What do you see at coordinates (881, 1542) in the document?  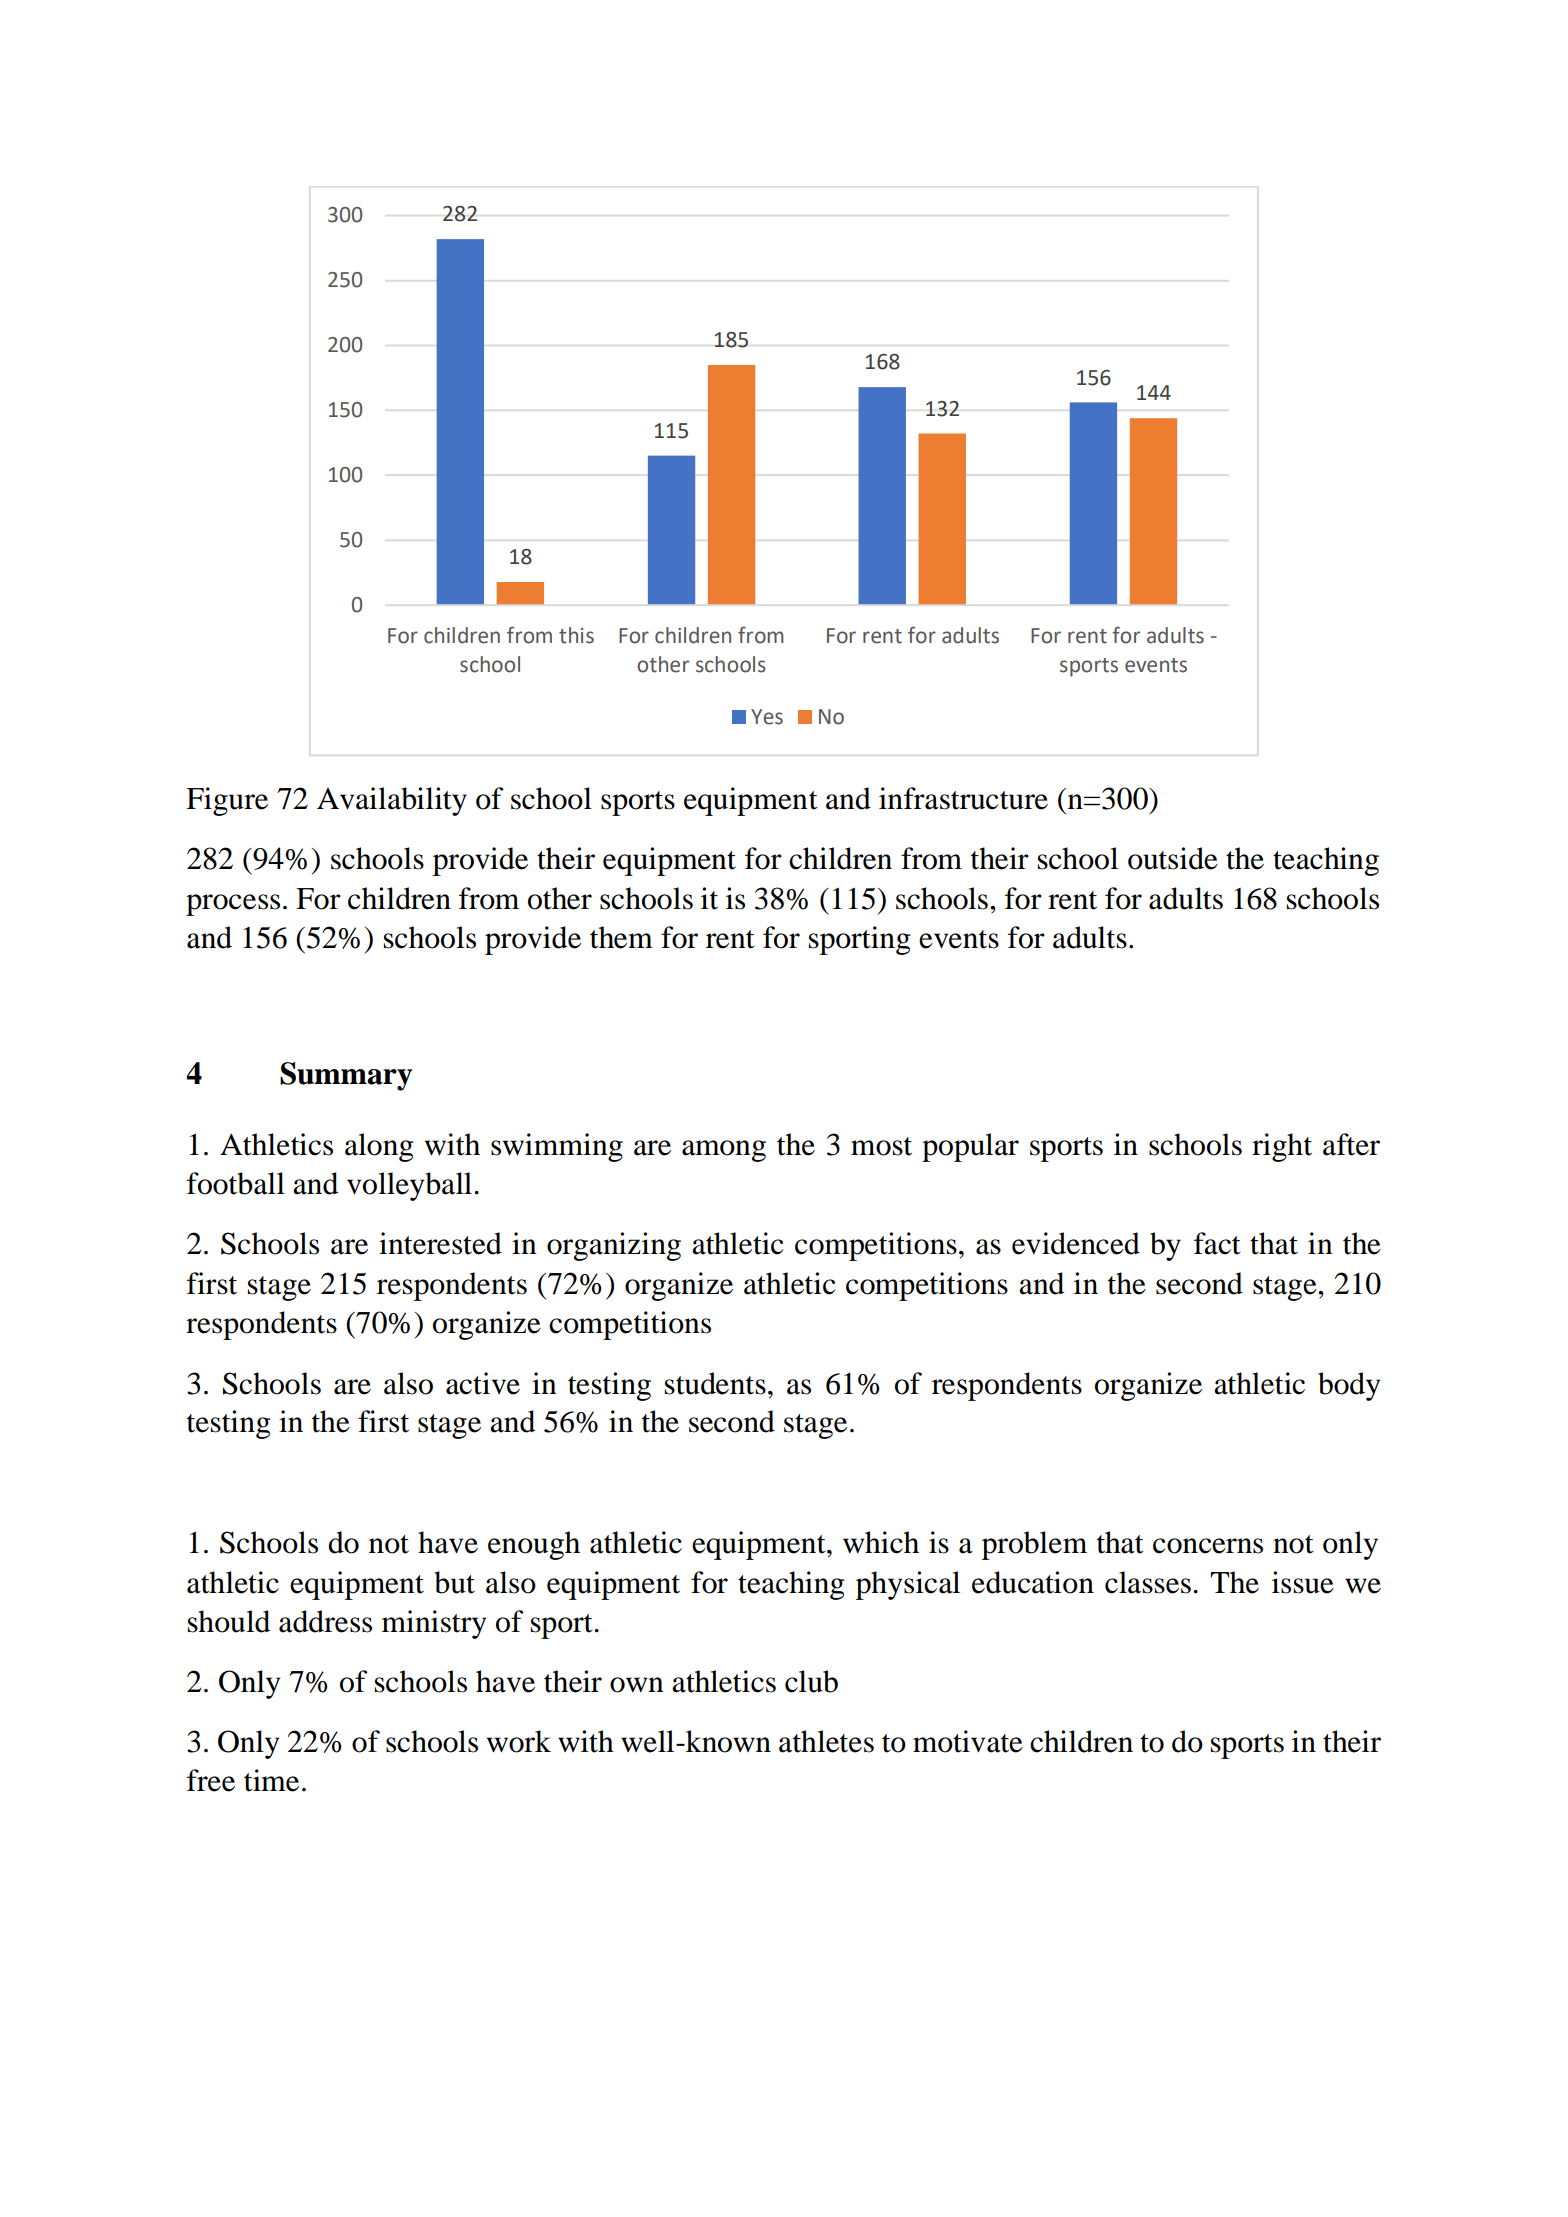 I see `which` at bounding box center [881, 1542].
